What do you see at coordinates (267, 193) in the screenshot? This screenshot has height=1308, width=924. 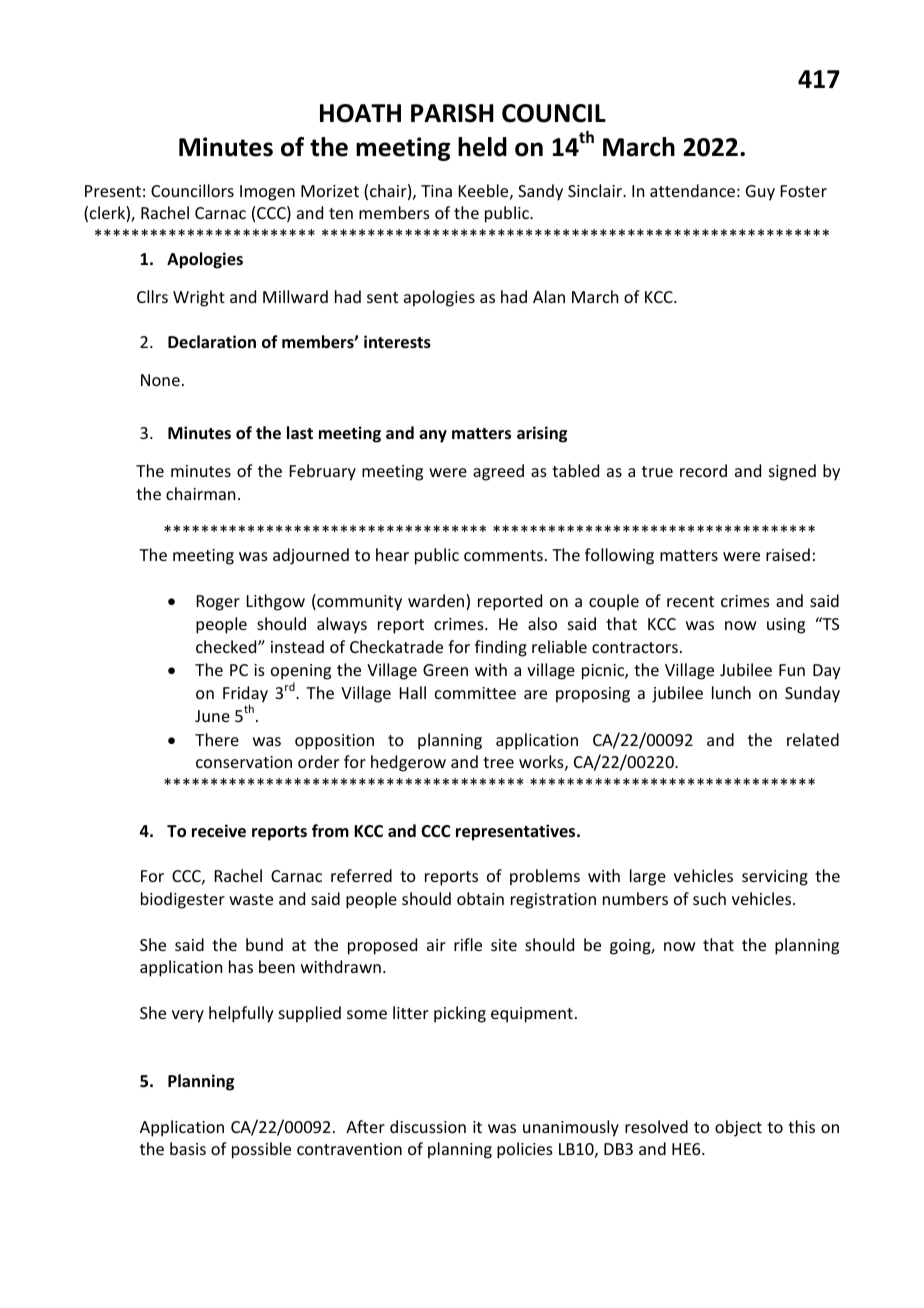 I see `Imogen` at bounding box center [267, 193].
